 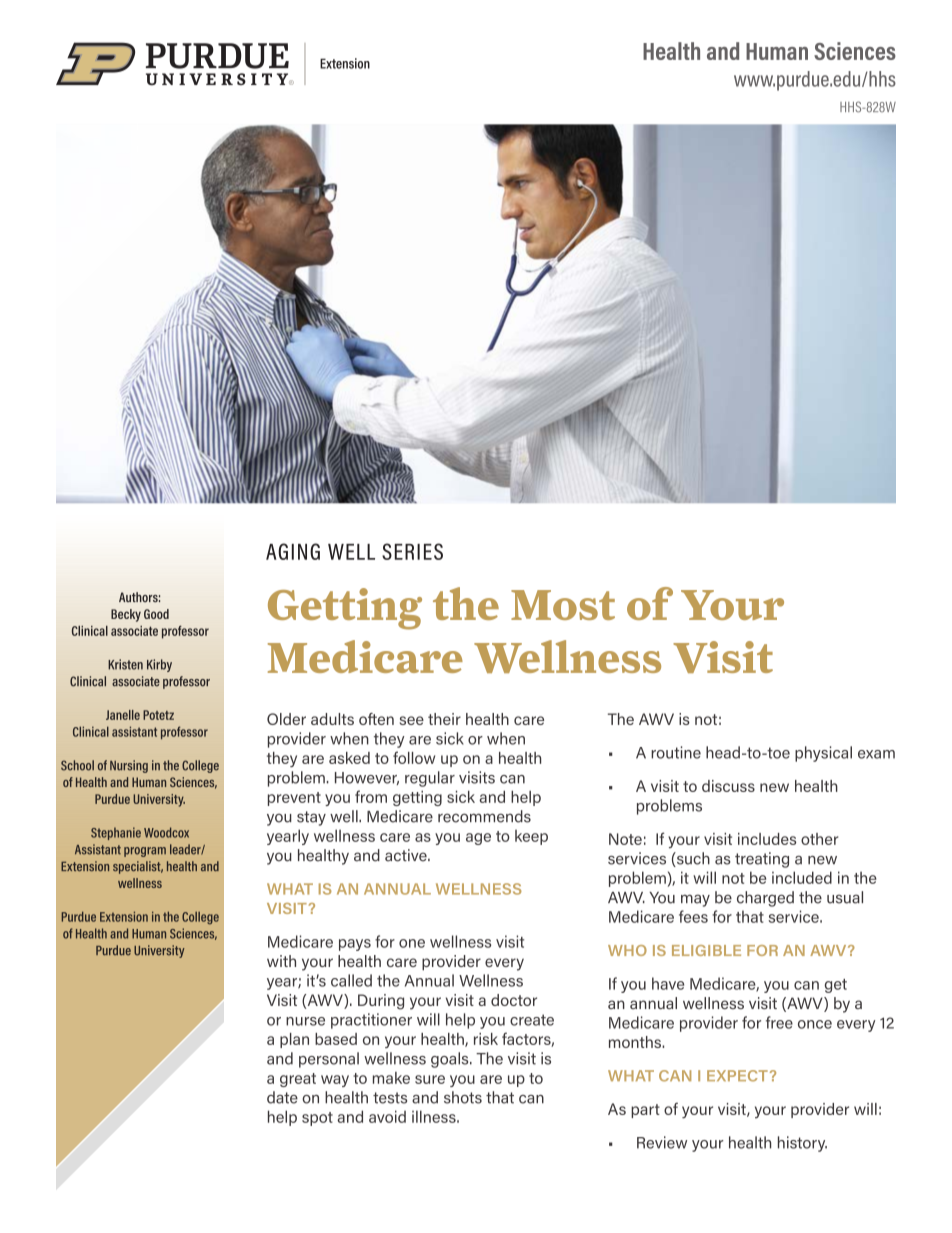 What do you see at coordinates (145, 852) in the page?
I see `program` at bounding box center [145, 852].
